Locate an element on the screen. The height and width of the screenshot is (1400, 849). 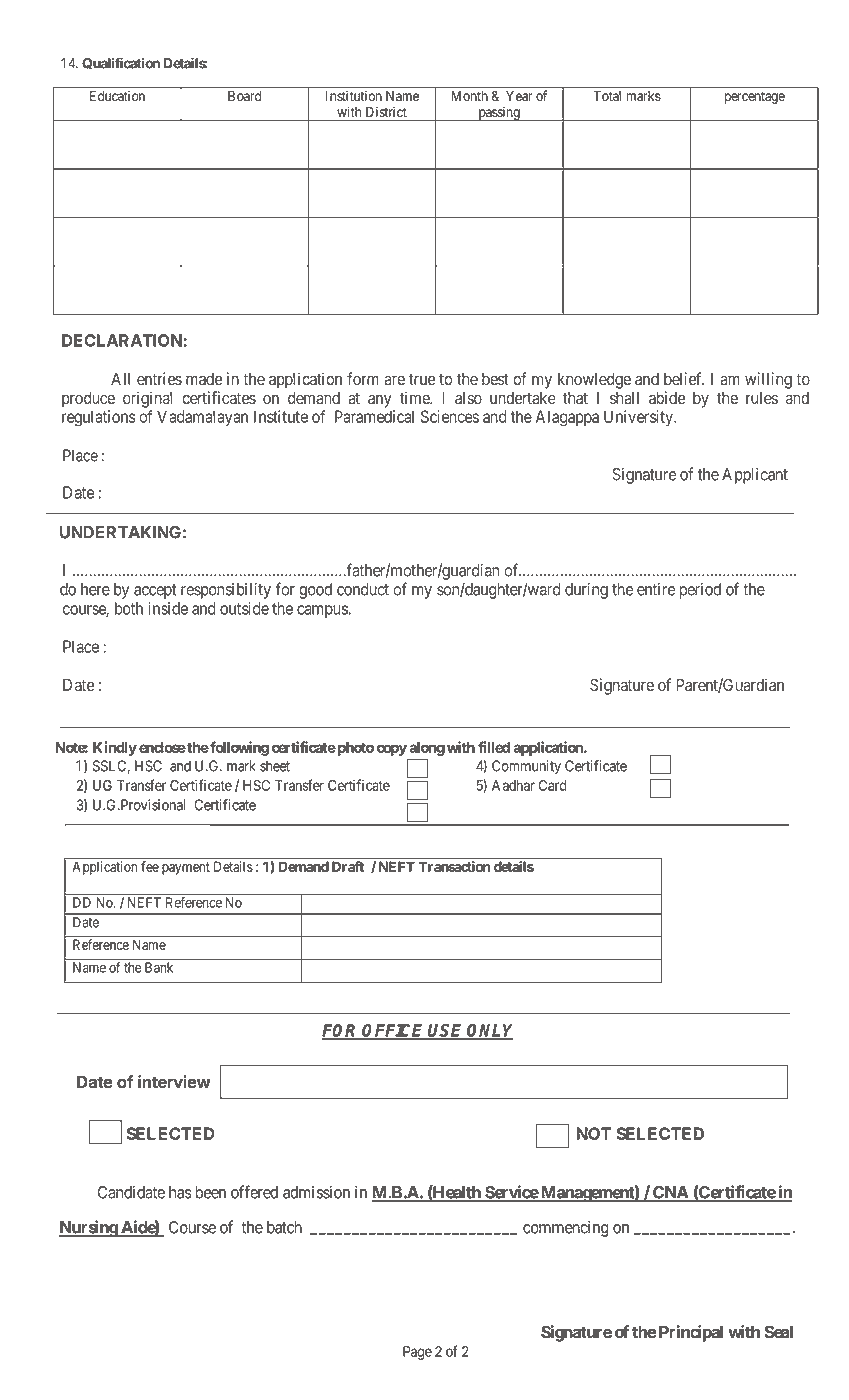
Education is located at coordinates (117, 96).
